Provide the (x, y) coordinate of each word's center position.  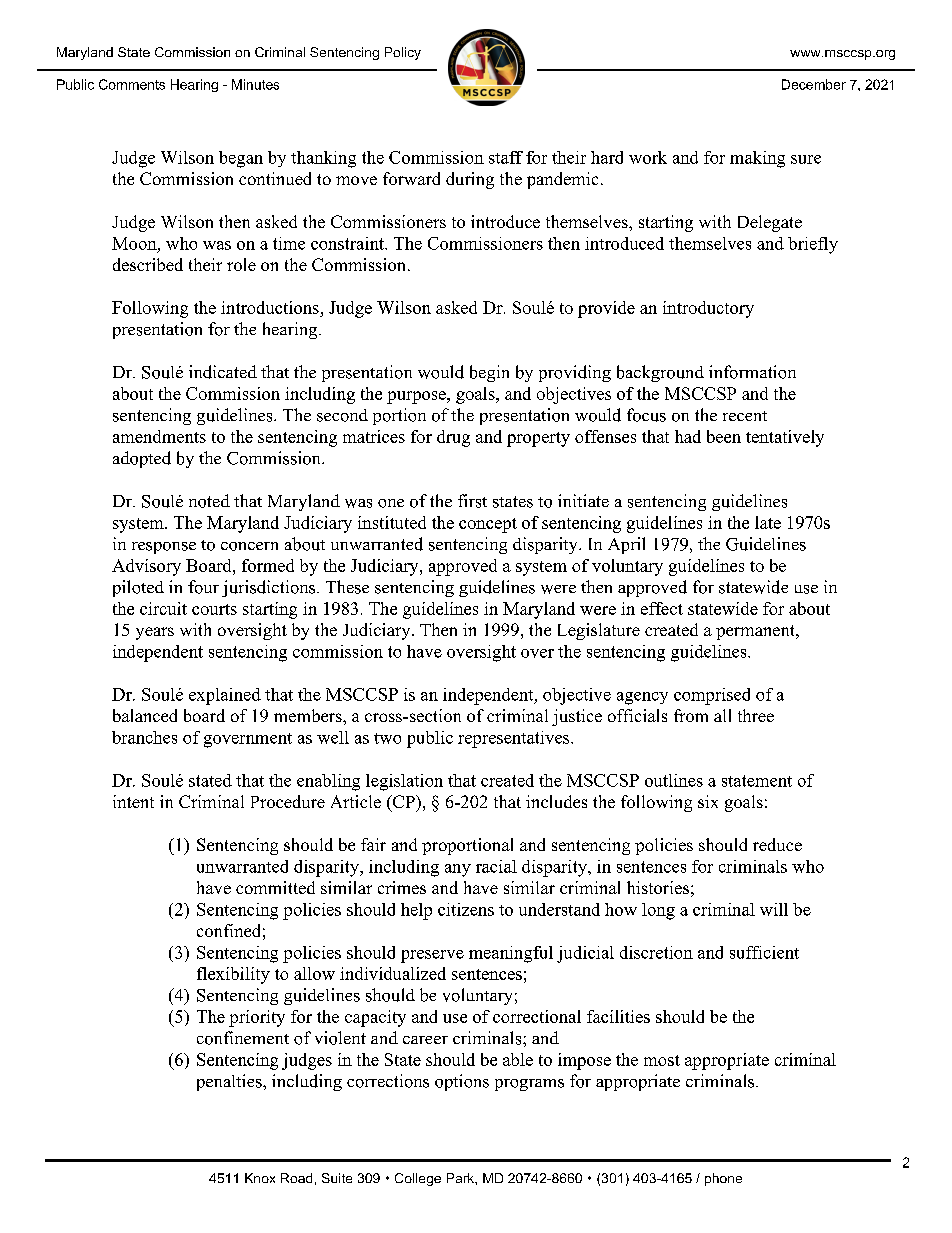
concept (488, 525)
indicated (223, 372)
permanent (756, 632)
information (752, 372)
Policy (403, 53)
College (418, 1179)
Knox (260, 1178)
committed (275, 887)
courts (214, 609)
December (814, 84)
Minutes (255, 84)
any (458, 870)
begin (489, 373)
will (774, 909)
